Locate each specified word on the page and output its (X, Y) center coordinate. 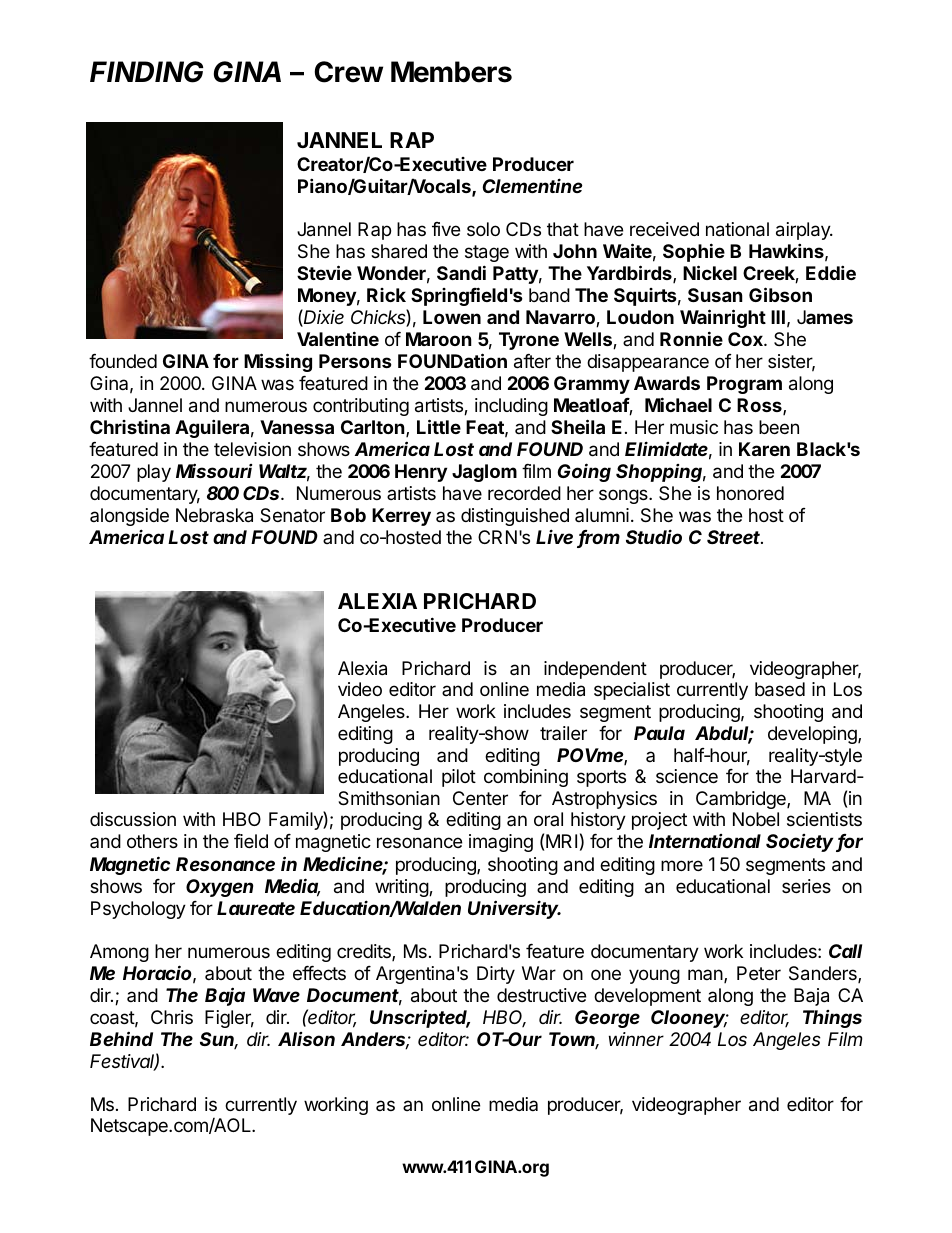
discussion (133, 819)
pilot (459, 778)
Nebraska (214, 515)
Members (451, 72)
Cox (746, 339)
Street (735, 537)
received (664, 229)
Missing (278, 362)
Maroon (439, 339)
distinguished (515, 517)
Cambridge (742, 800)
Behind (121, 1038)
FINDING (146, 72)
